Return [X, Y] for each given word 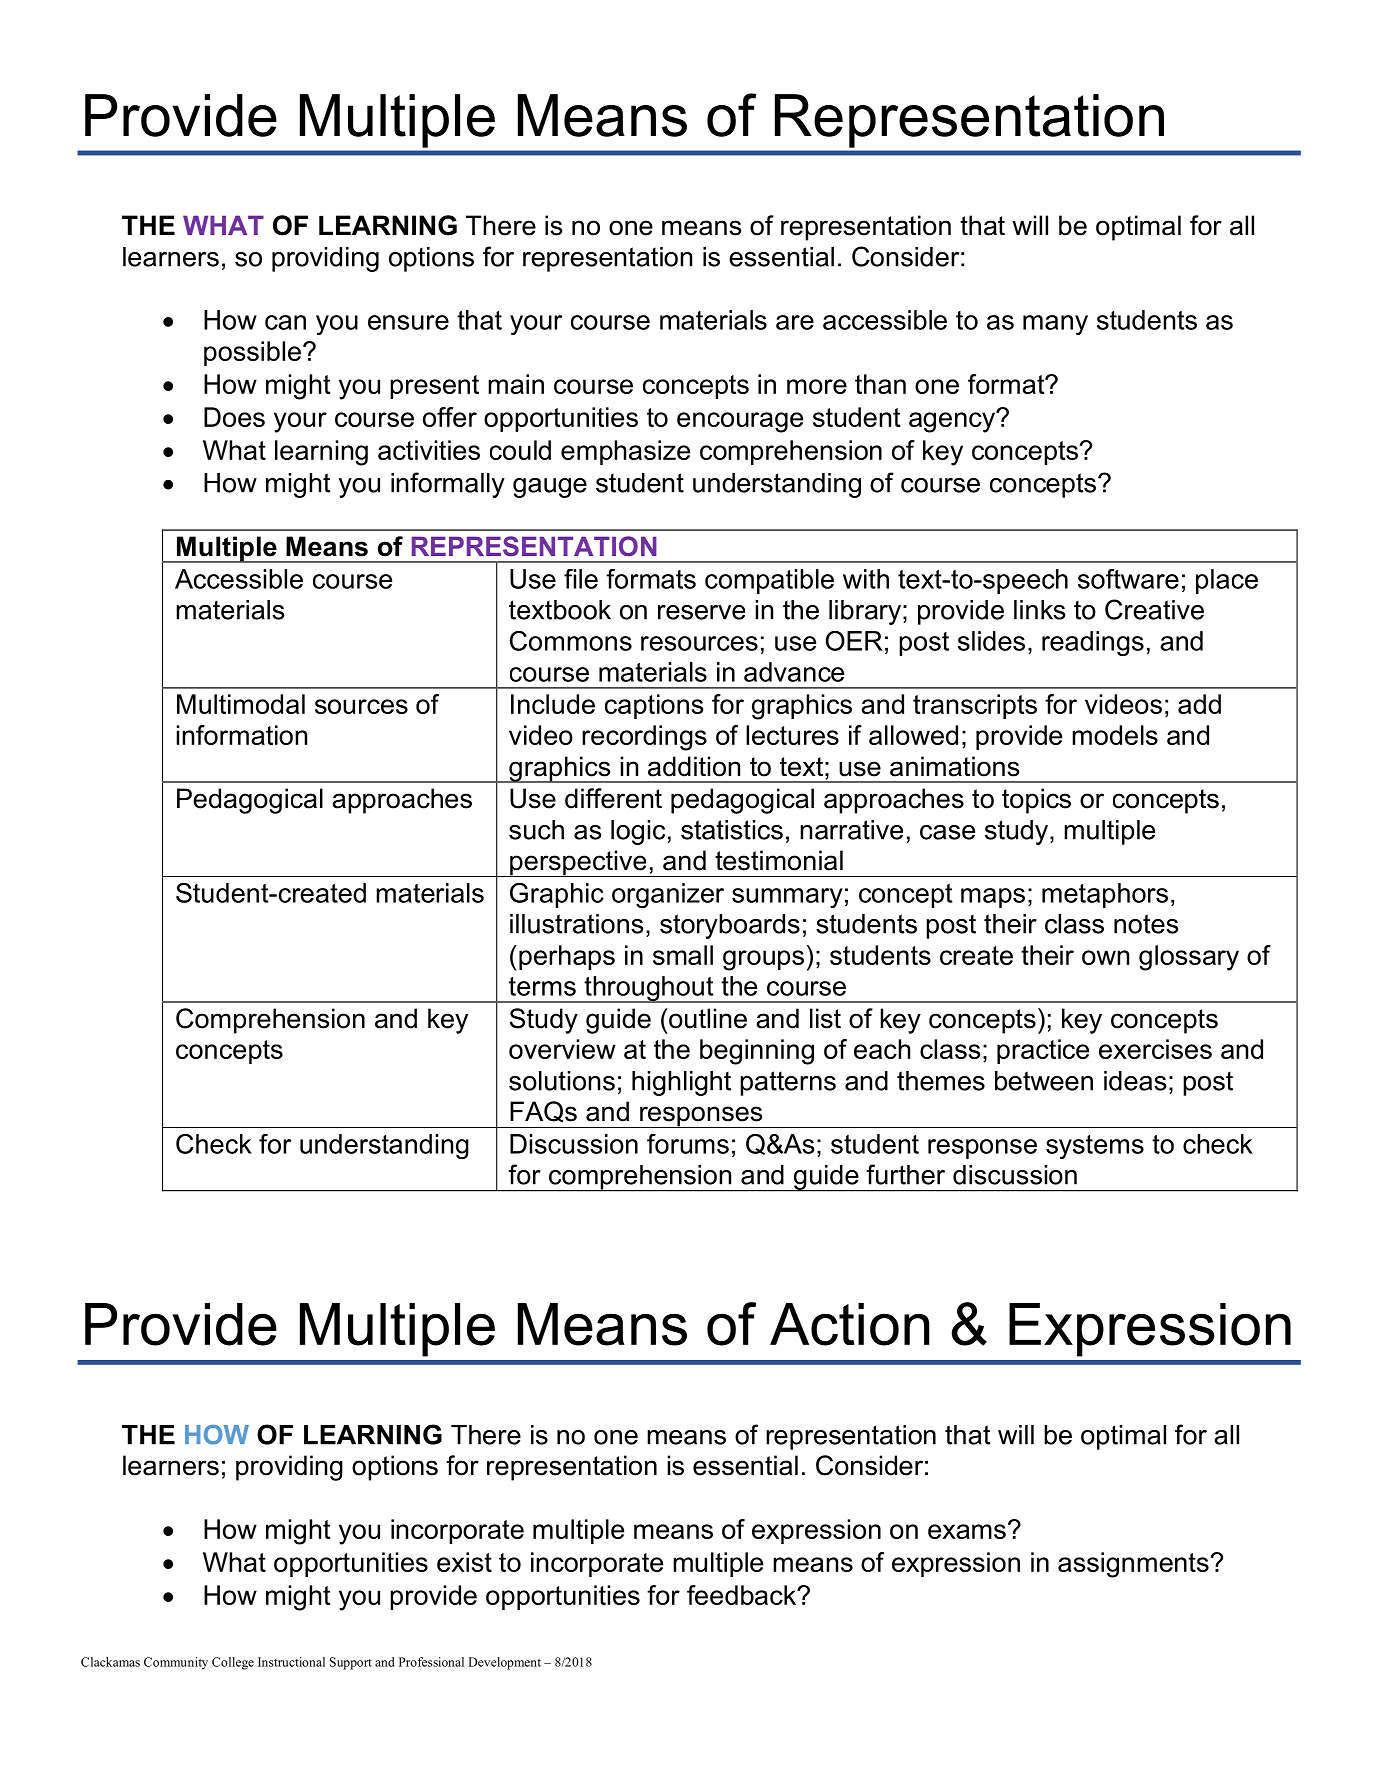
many [1055, 325]
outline [707, 1018]
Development [504, 1663]
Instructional [291, 1662]
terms [542, 986]
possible [252, 353]
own [1105, 957]
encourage [740, 422]
